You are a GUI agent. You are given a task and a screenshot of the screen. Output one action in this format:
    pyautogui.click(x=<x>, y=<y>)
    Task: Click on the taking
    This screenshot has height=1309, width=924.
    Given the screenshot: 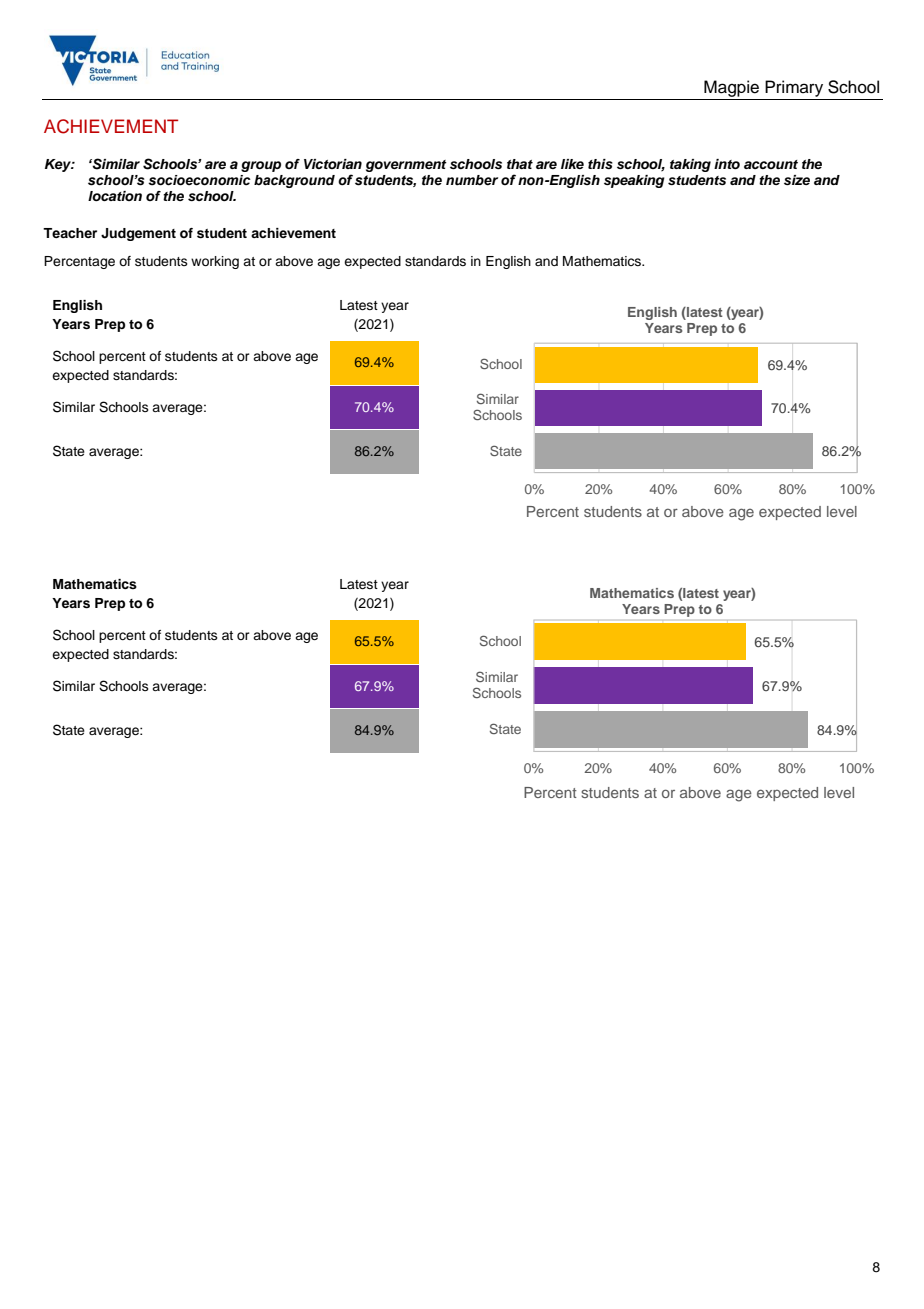 What is the action you would take?
    pyautogui.click(x=690, y=165)
